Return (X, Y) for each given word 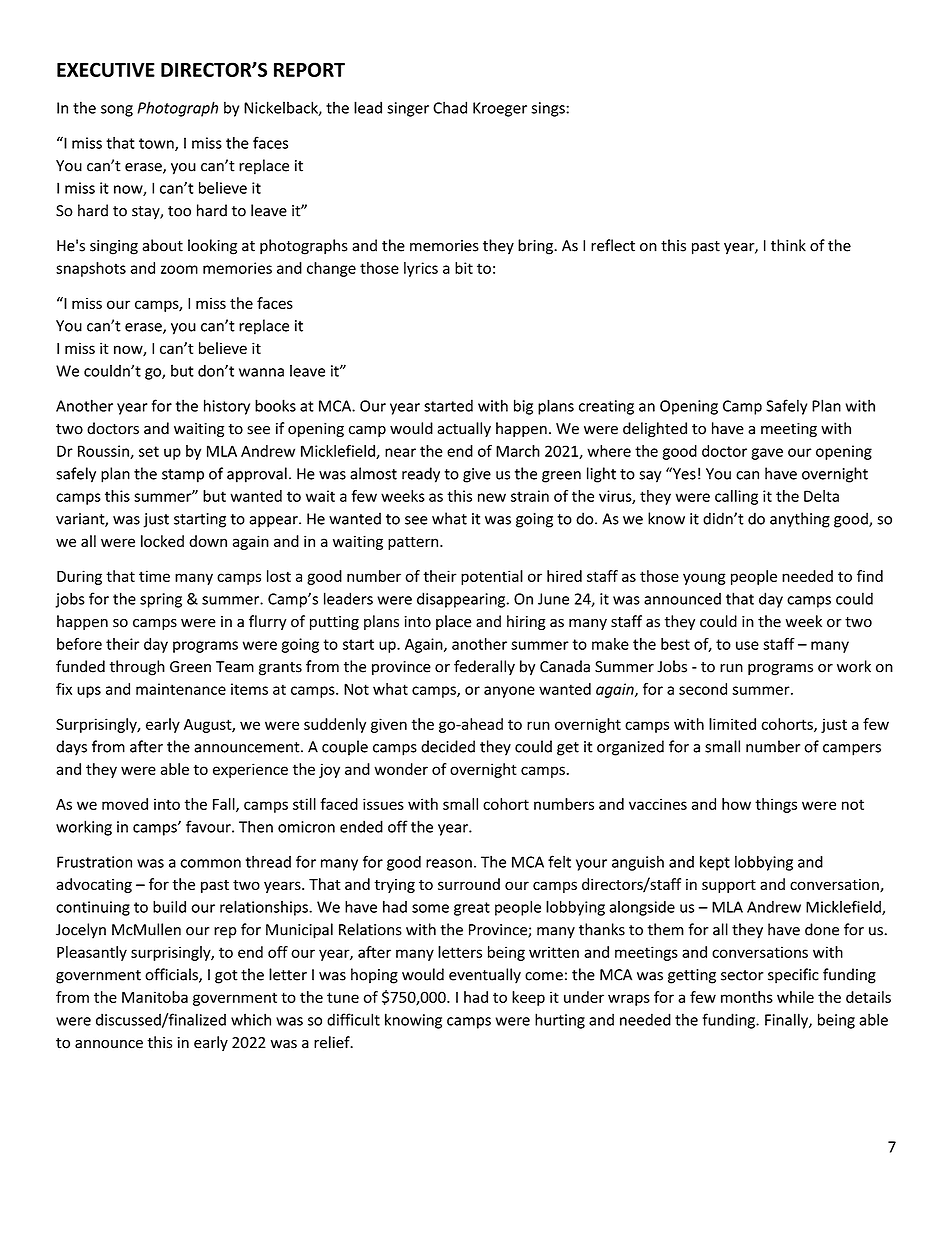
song (117, 111)
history (227, 407)
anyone (509, 692)
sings (549, 109)
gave (767, 454)
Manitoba (155, 997)
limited (732, 724)
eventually (485, 976)
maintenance (181, 689)
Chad (450, 107)
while (795, 997)
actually (464, 429)
